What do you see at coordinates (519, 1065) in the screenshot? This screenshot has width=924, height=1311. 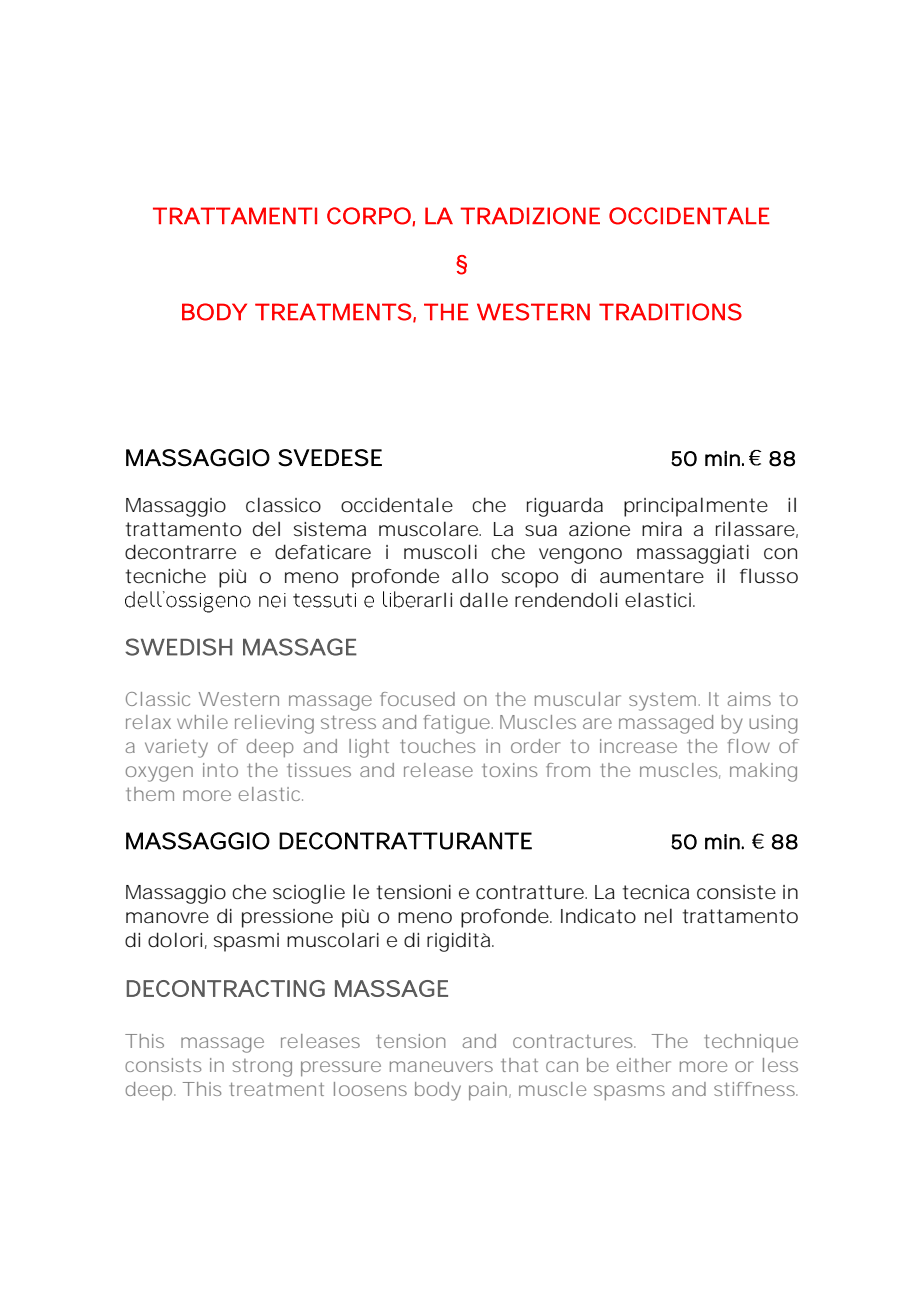 I see `that` at bounding box center [519, 1065].
